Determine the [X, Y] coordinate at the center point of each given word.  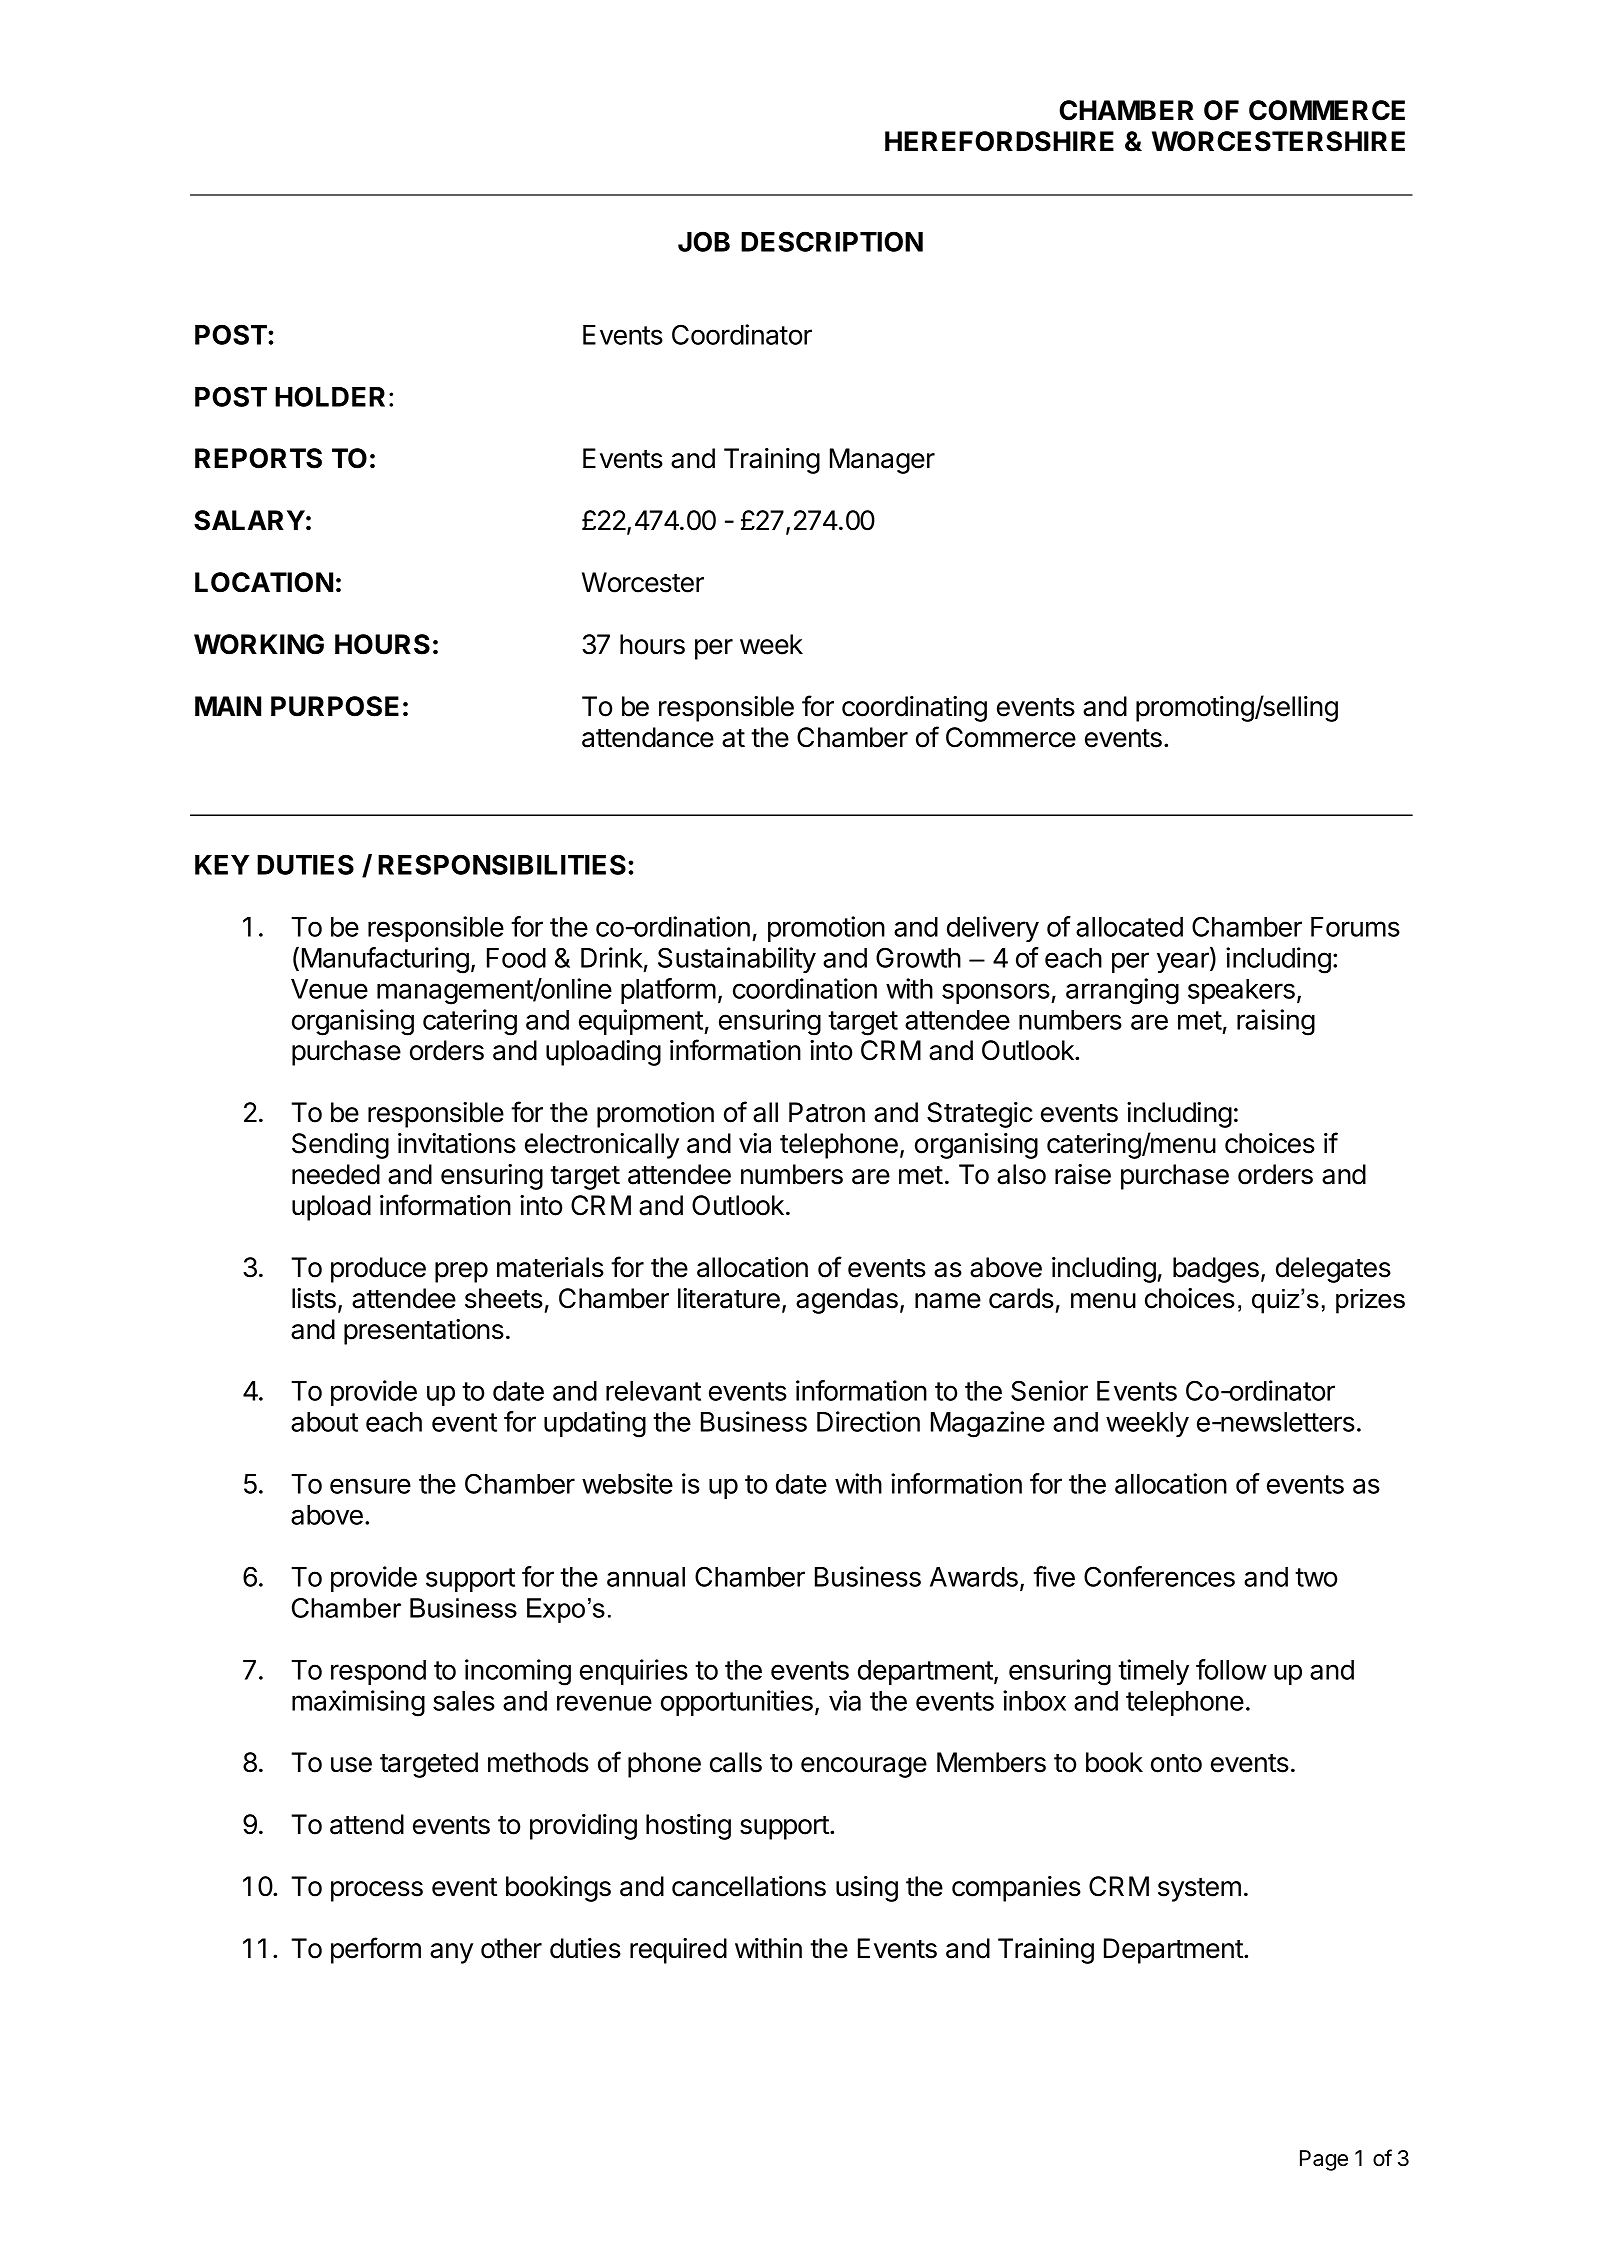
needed [336, 1174]
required [678, 1951]
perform [376, 1950]
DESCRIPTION [832, 241]
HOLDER [330, 396]
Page [1324, 2160]
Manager [882, 461]
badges [1216, 1270]
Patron [827, 1112]
